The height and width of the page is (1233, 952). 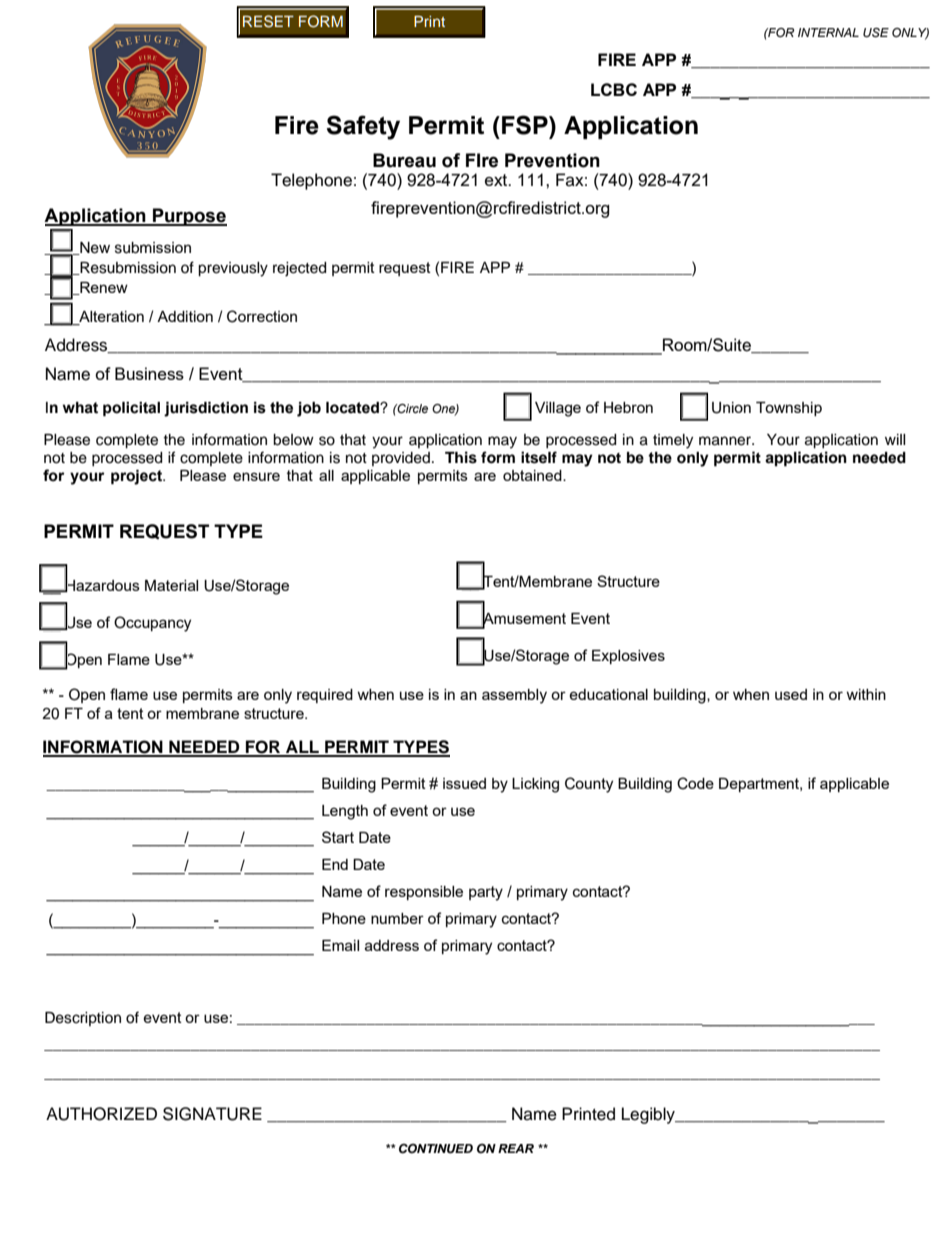 What do you see at coordinates (404, 160) in the page?
I see `Bureau` at bounding box center [404, 160].
